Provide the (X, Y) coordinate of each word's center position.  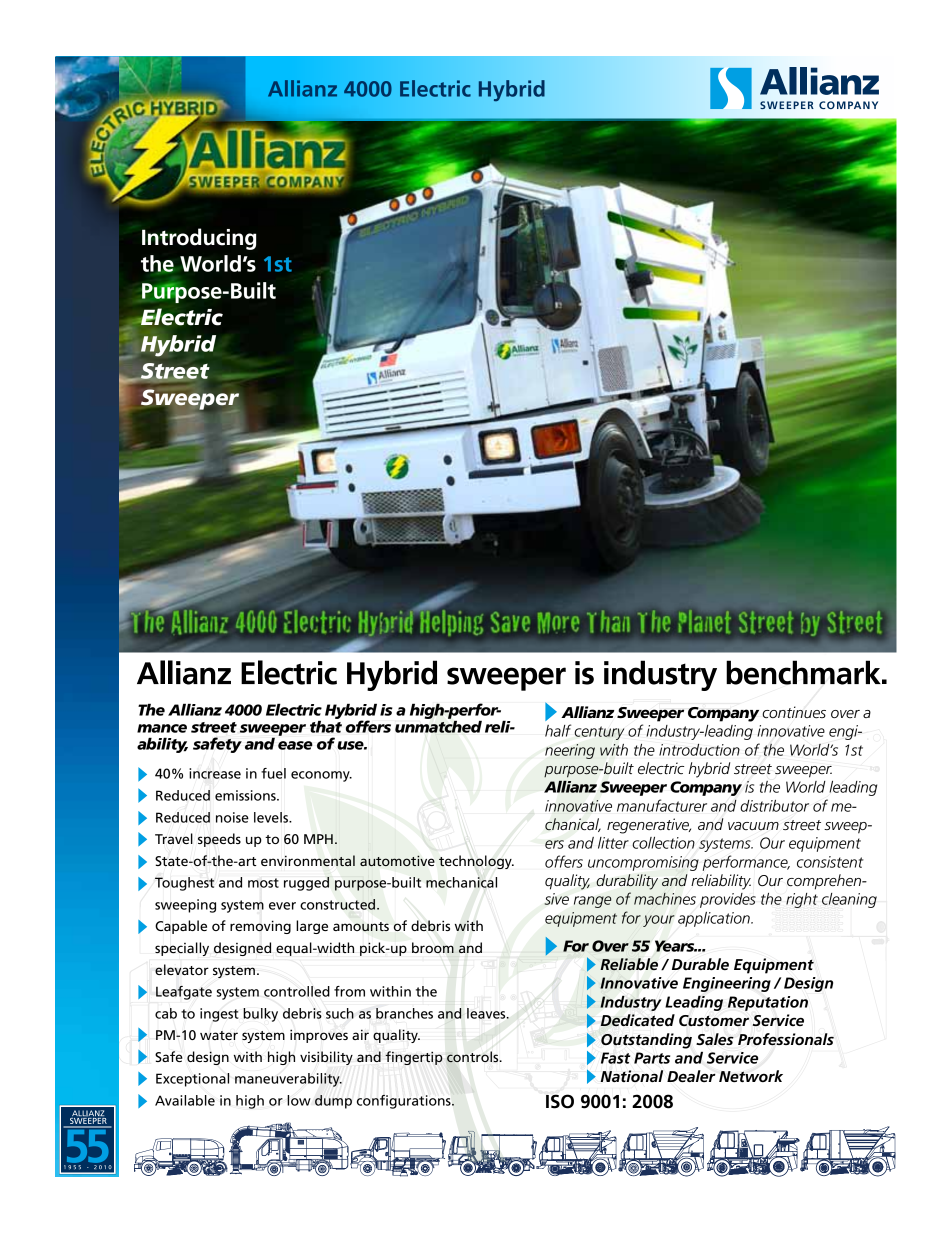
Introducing (199, 239)
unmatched (438, 725)
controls (474, 1057)
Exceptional (193, 1080)
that (326, 725)
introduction (699, 750)
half (558, 730)
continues (794, 712)
